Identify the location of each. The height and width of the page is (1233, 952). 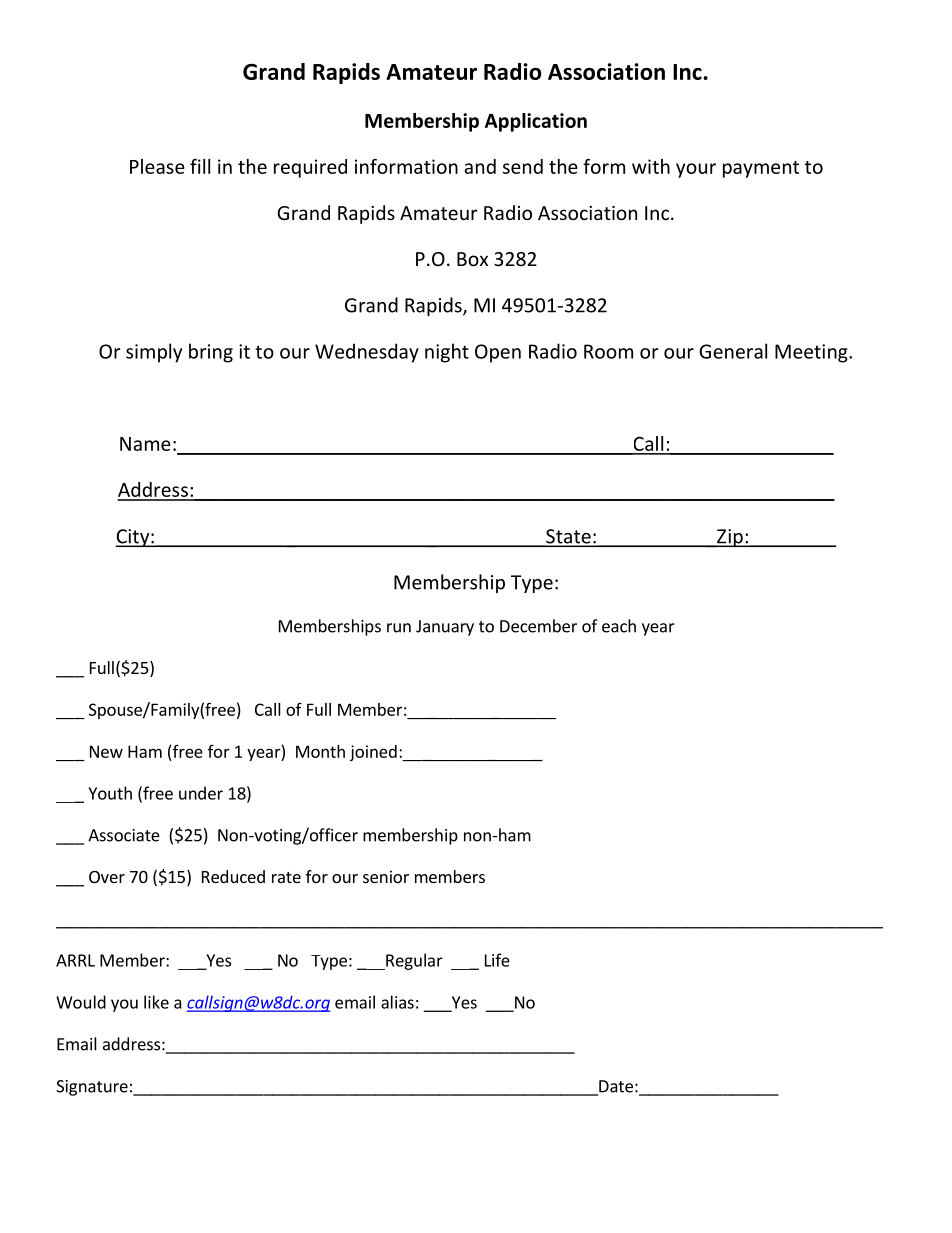
(619, 626).
